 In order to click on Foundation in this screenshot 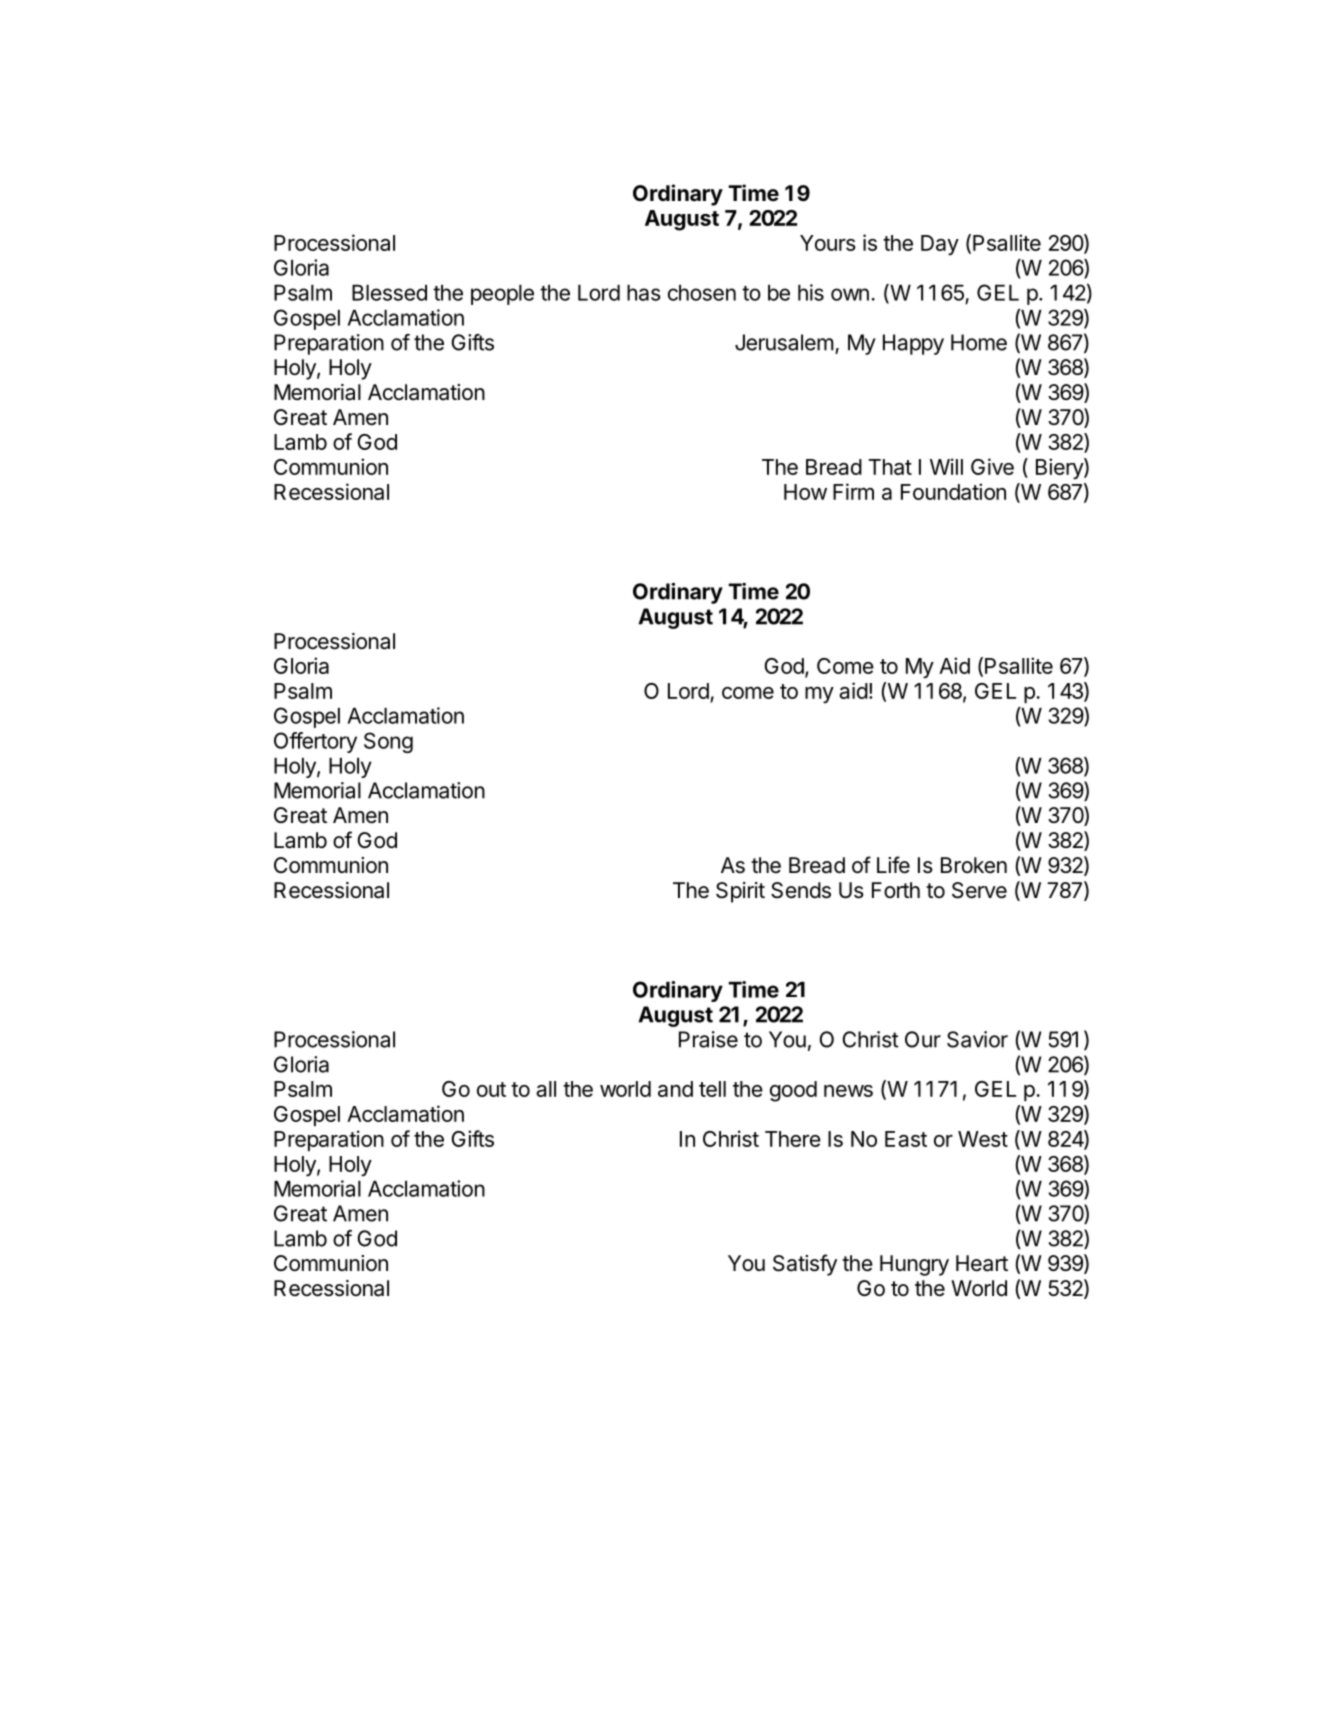, I will do `click(953, 491)`.
